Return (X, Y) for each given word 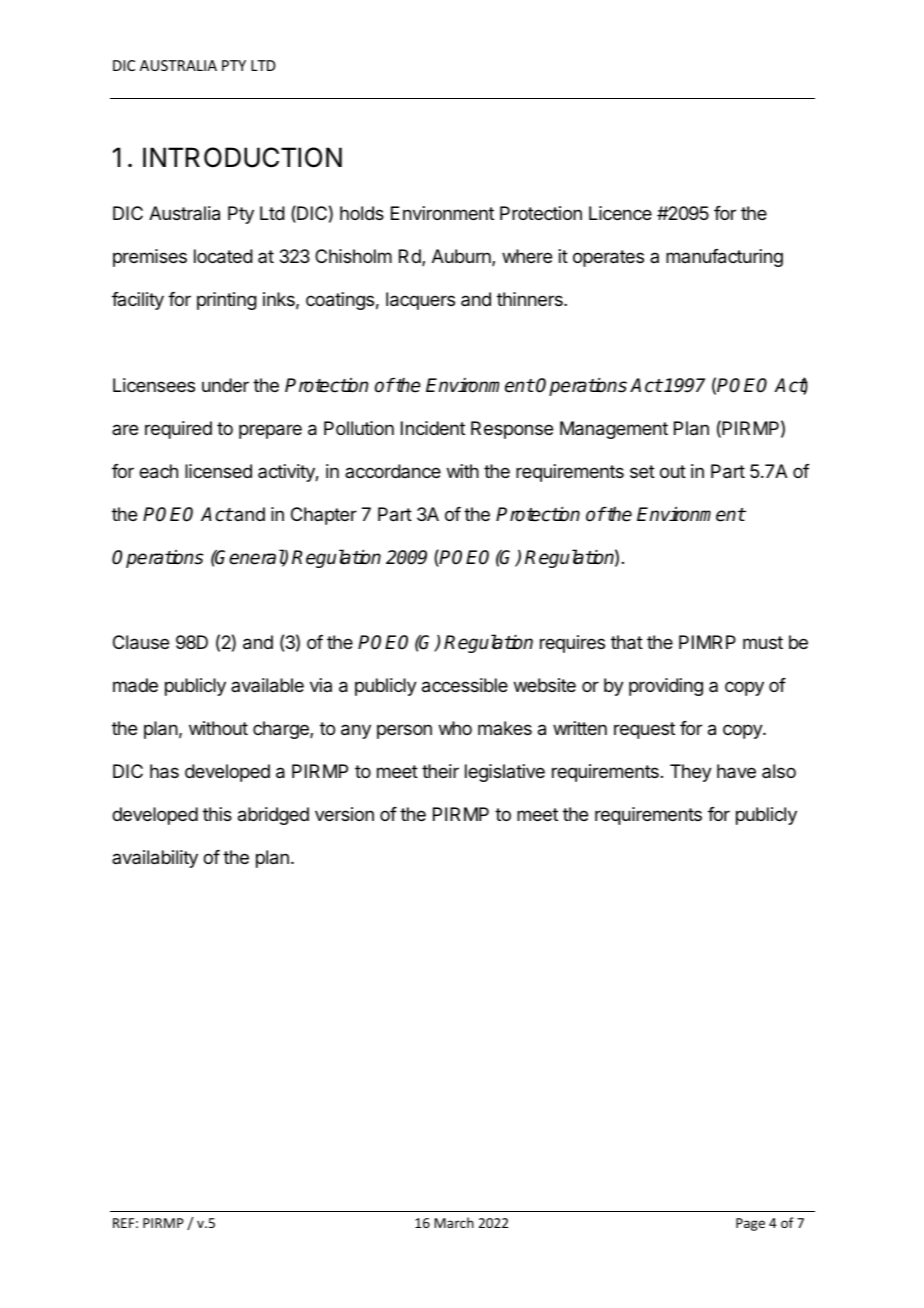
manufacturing (724, 258)
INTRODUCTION (242, 157)
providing (666, 687)
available (267, 685)
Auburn (462, 257)
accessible (465, 685)
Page (750, 1224)
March (454, 1222)
